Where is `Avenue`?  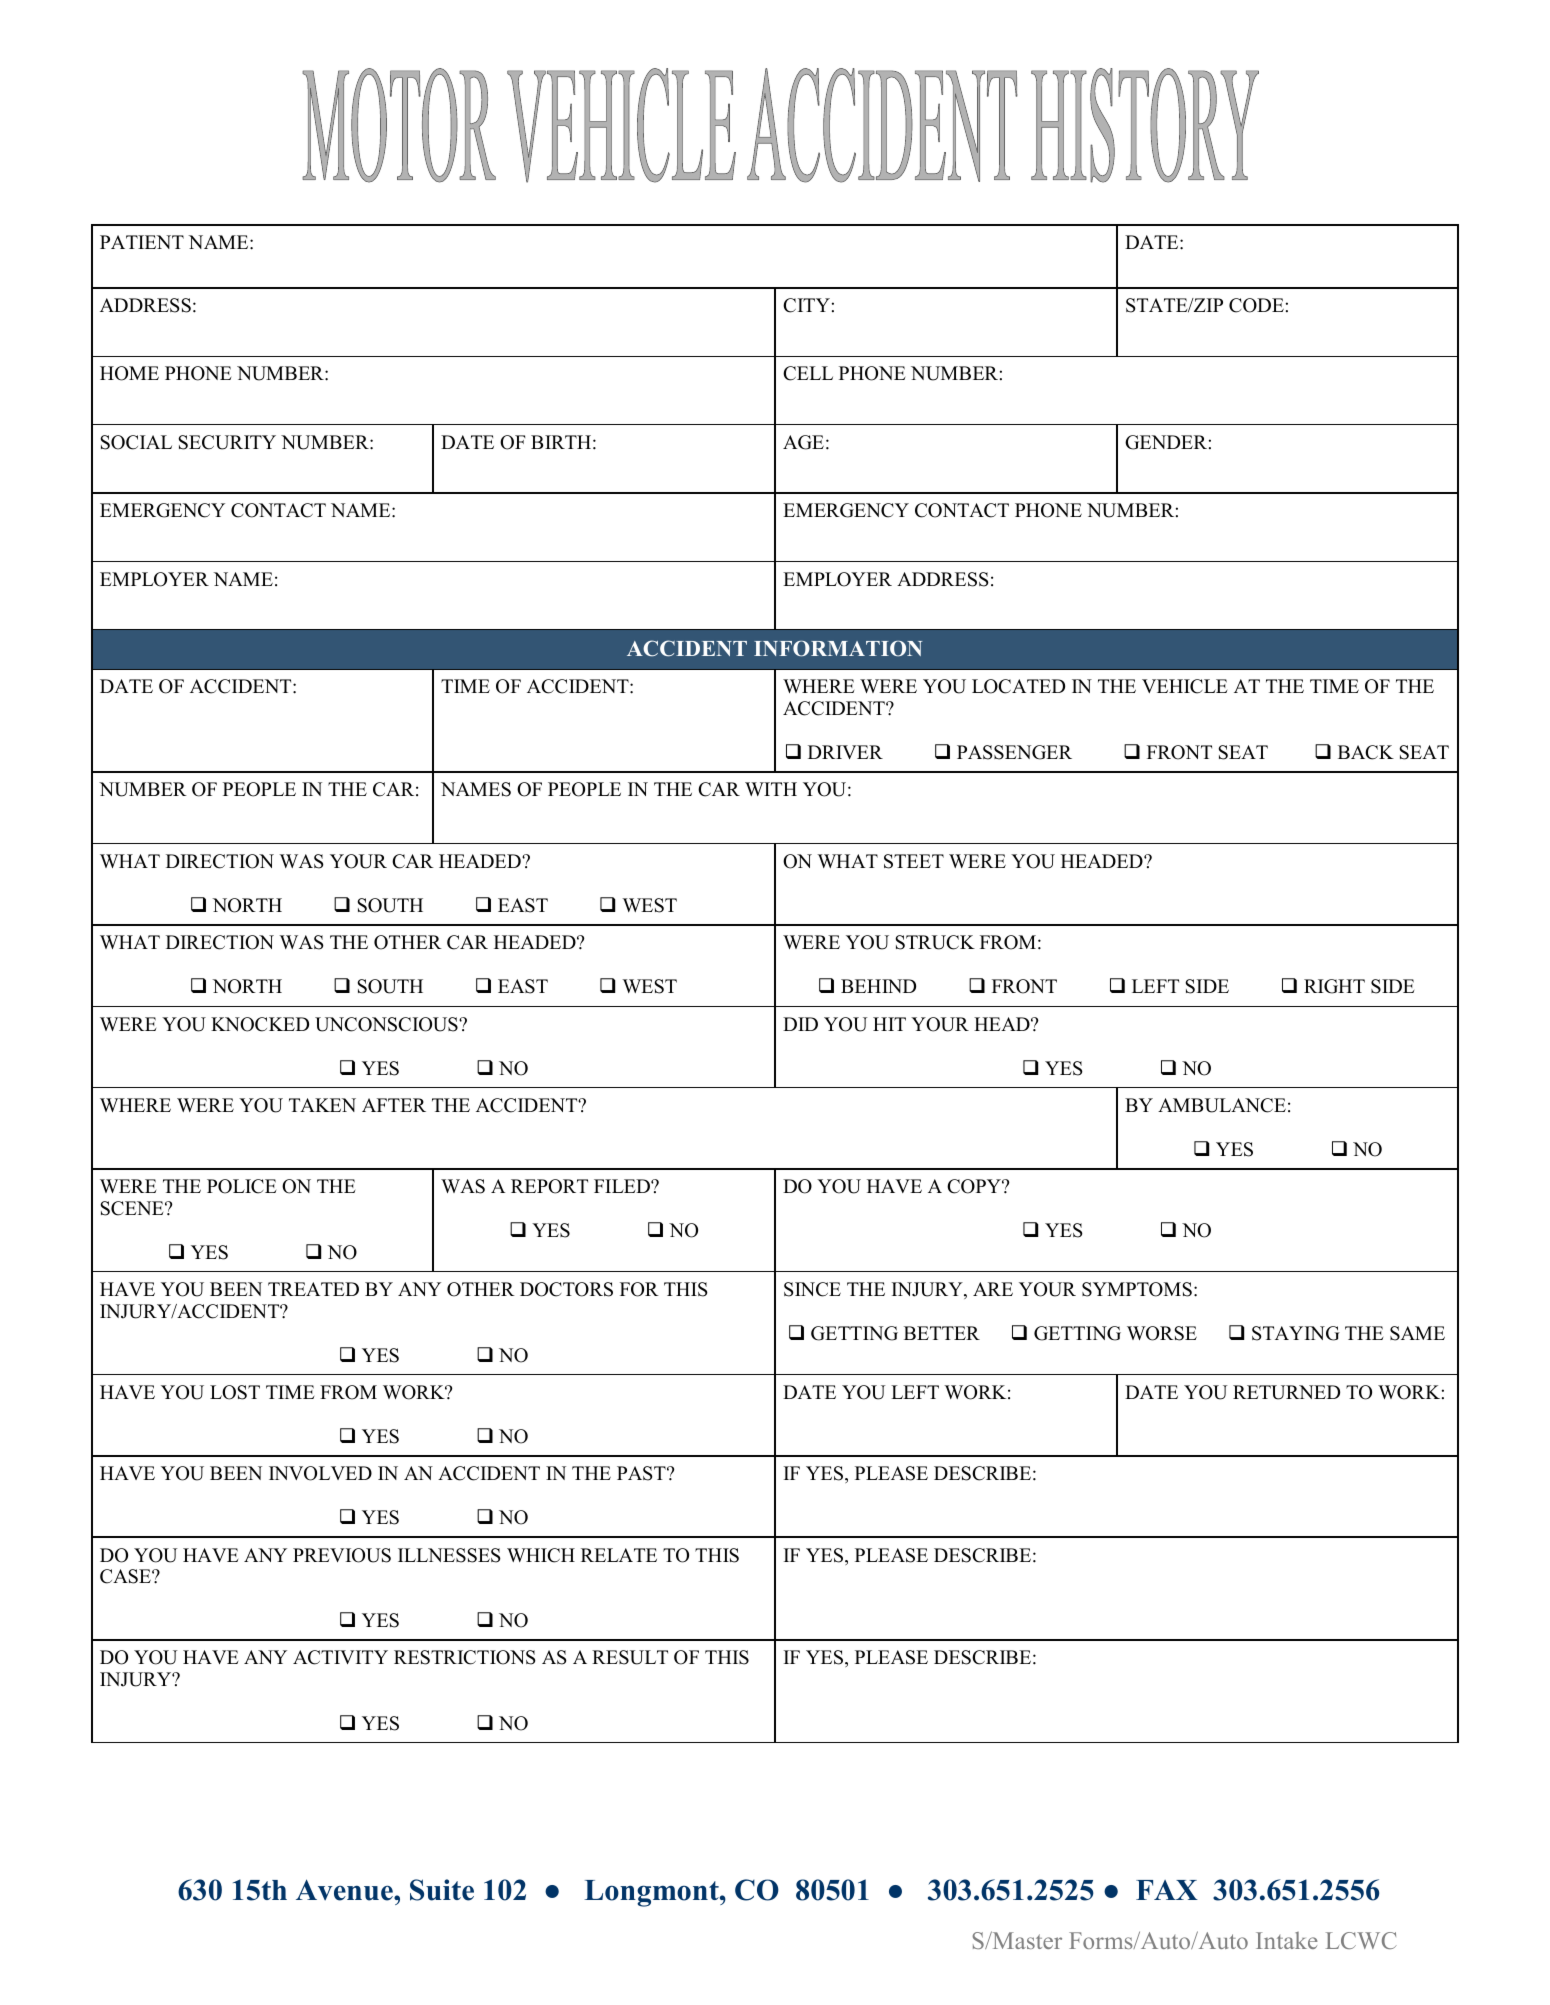
Avenue is located at coordinates (345, 1890).
